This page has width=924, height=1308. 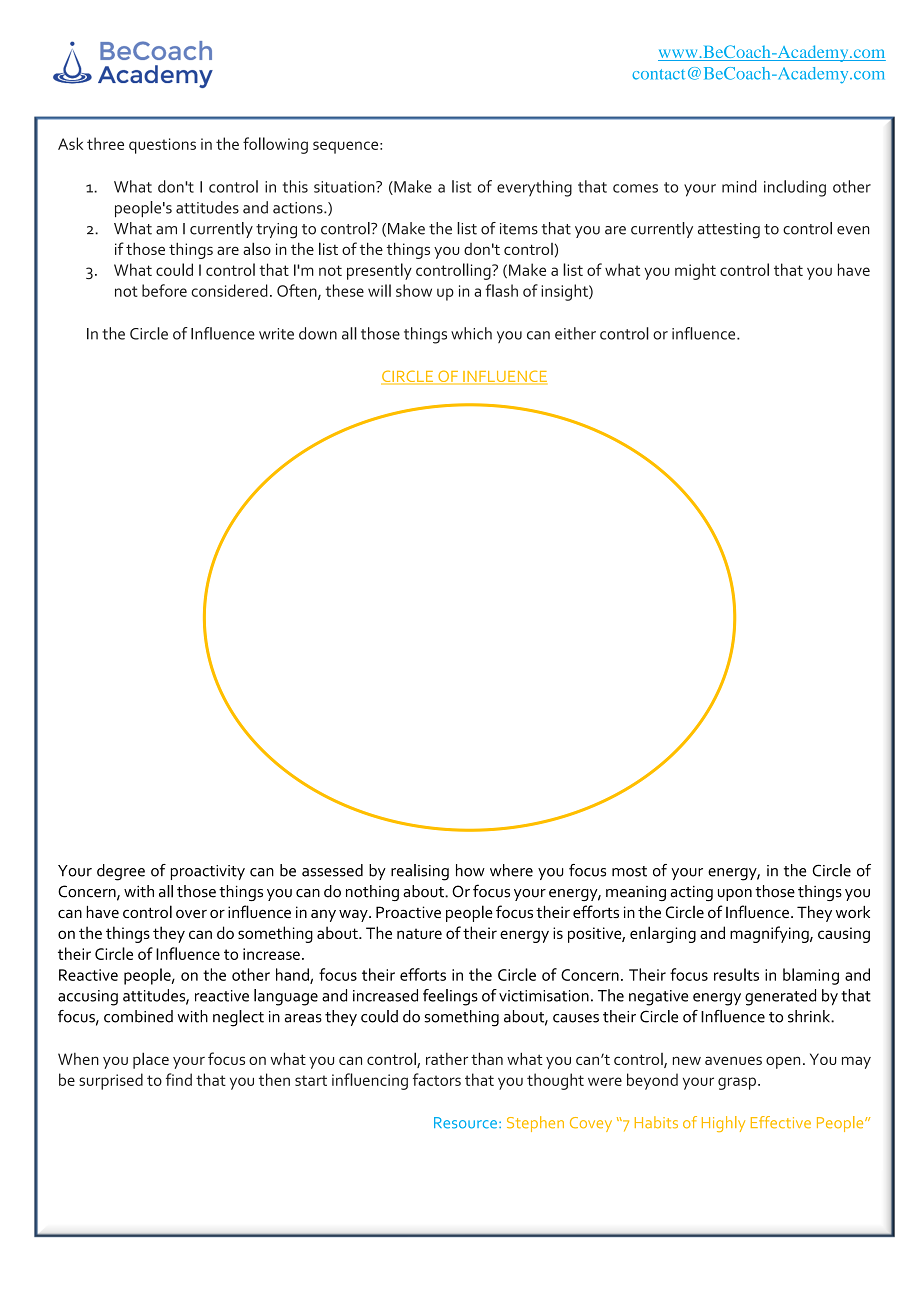 What do you see at coordinates (471, 333) in the page?
I see `which` at bounding box center [471, 333].
